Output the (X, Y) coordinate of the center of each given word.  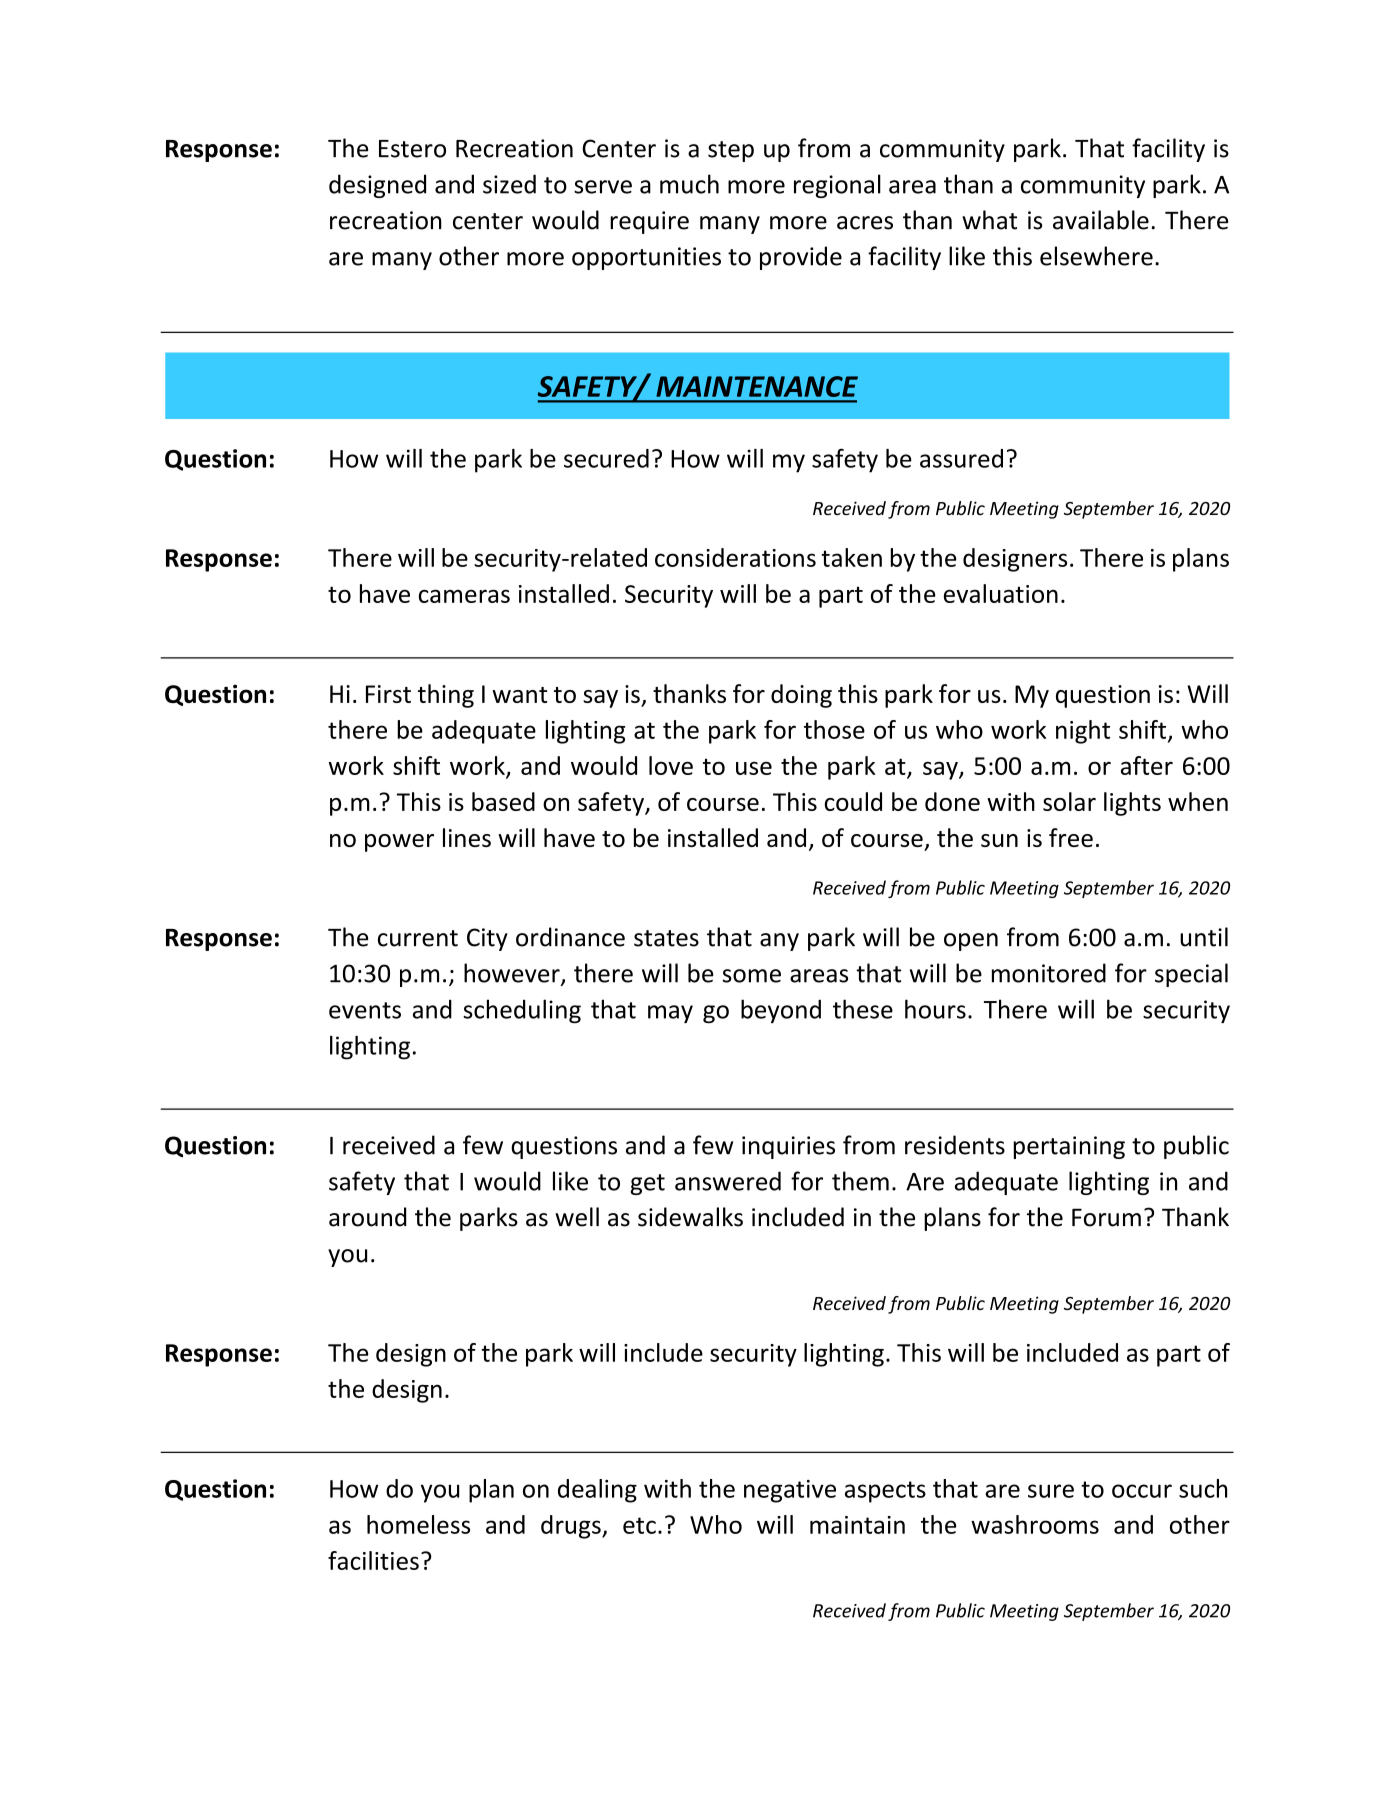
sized (509, 184)
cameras (464, 596)
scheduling (522, 1011)
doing (801, 696)
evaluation (1001, 593)
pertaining (1069, 1147)
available (1101, 220)
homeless (418, 1524)
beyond (781, 1011)
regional (837, 186)
